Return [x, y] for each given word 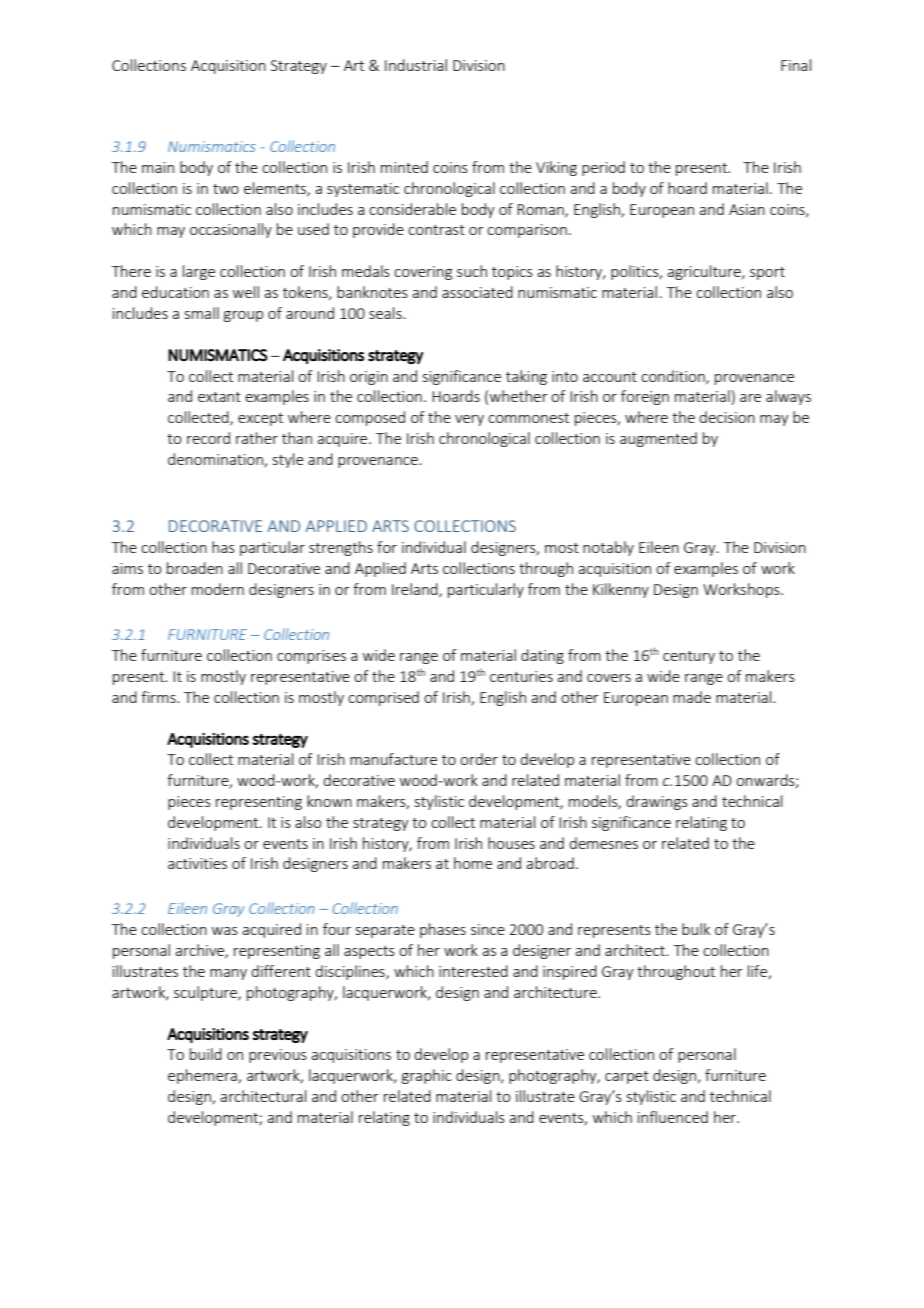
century [689, 657]
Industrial [416, 65]
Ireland [416, 590]
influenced [673, 1117]
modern [218, 589]
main [158, 167]
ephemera [203, 1076]
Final [796, 65]
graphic [427, 1076]
